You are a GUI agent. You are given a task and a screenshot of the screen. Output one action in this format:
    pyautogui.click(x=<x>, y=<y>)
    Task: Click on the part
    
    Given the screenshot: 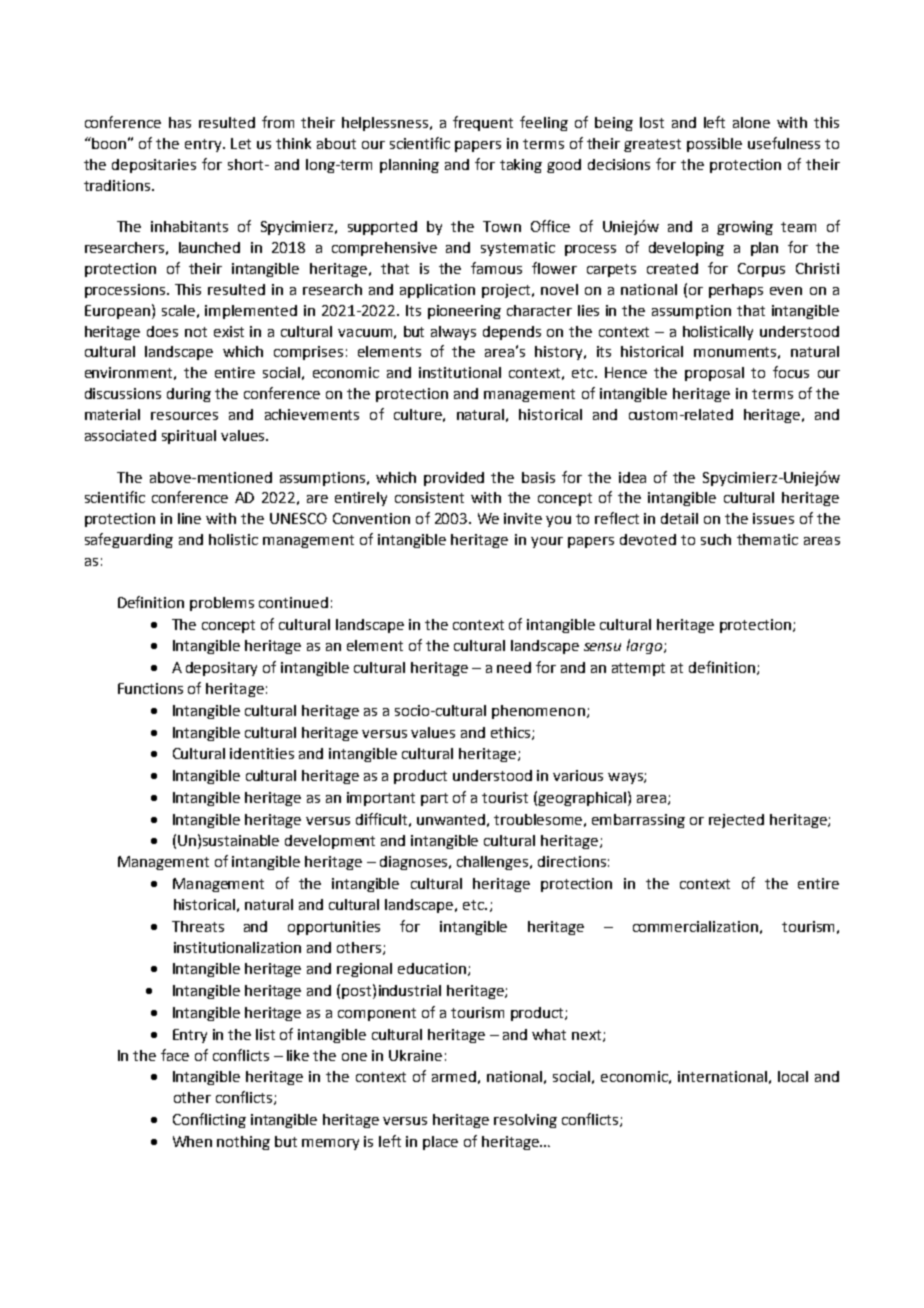 What is the action you would take?
    pyautogui.click(x=434, y=799)
